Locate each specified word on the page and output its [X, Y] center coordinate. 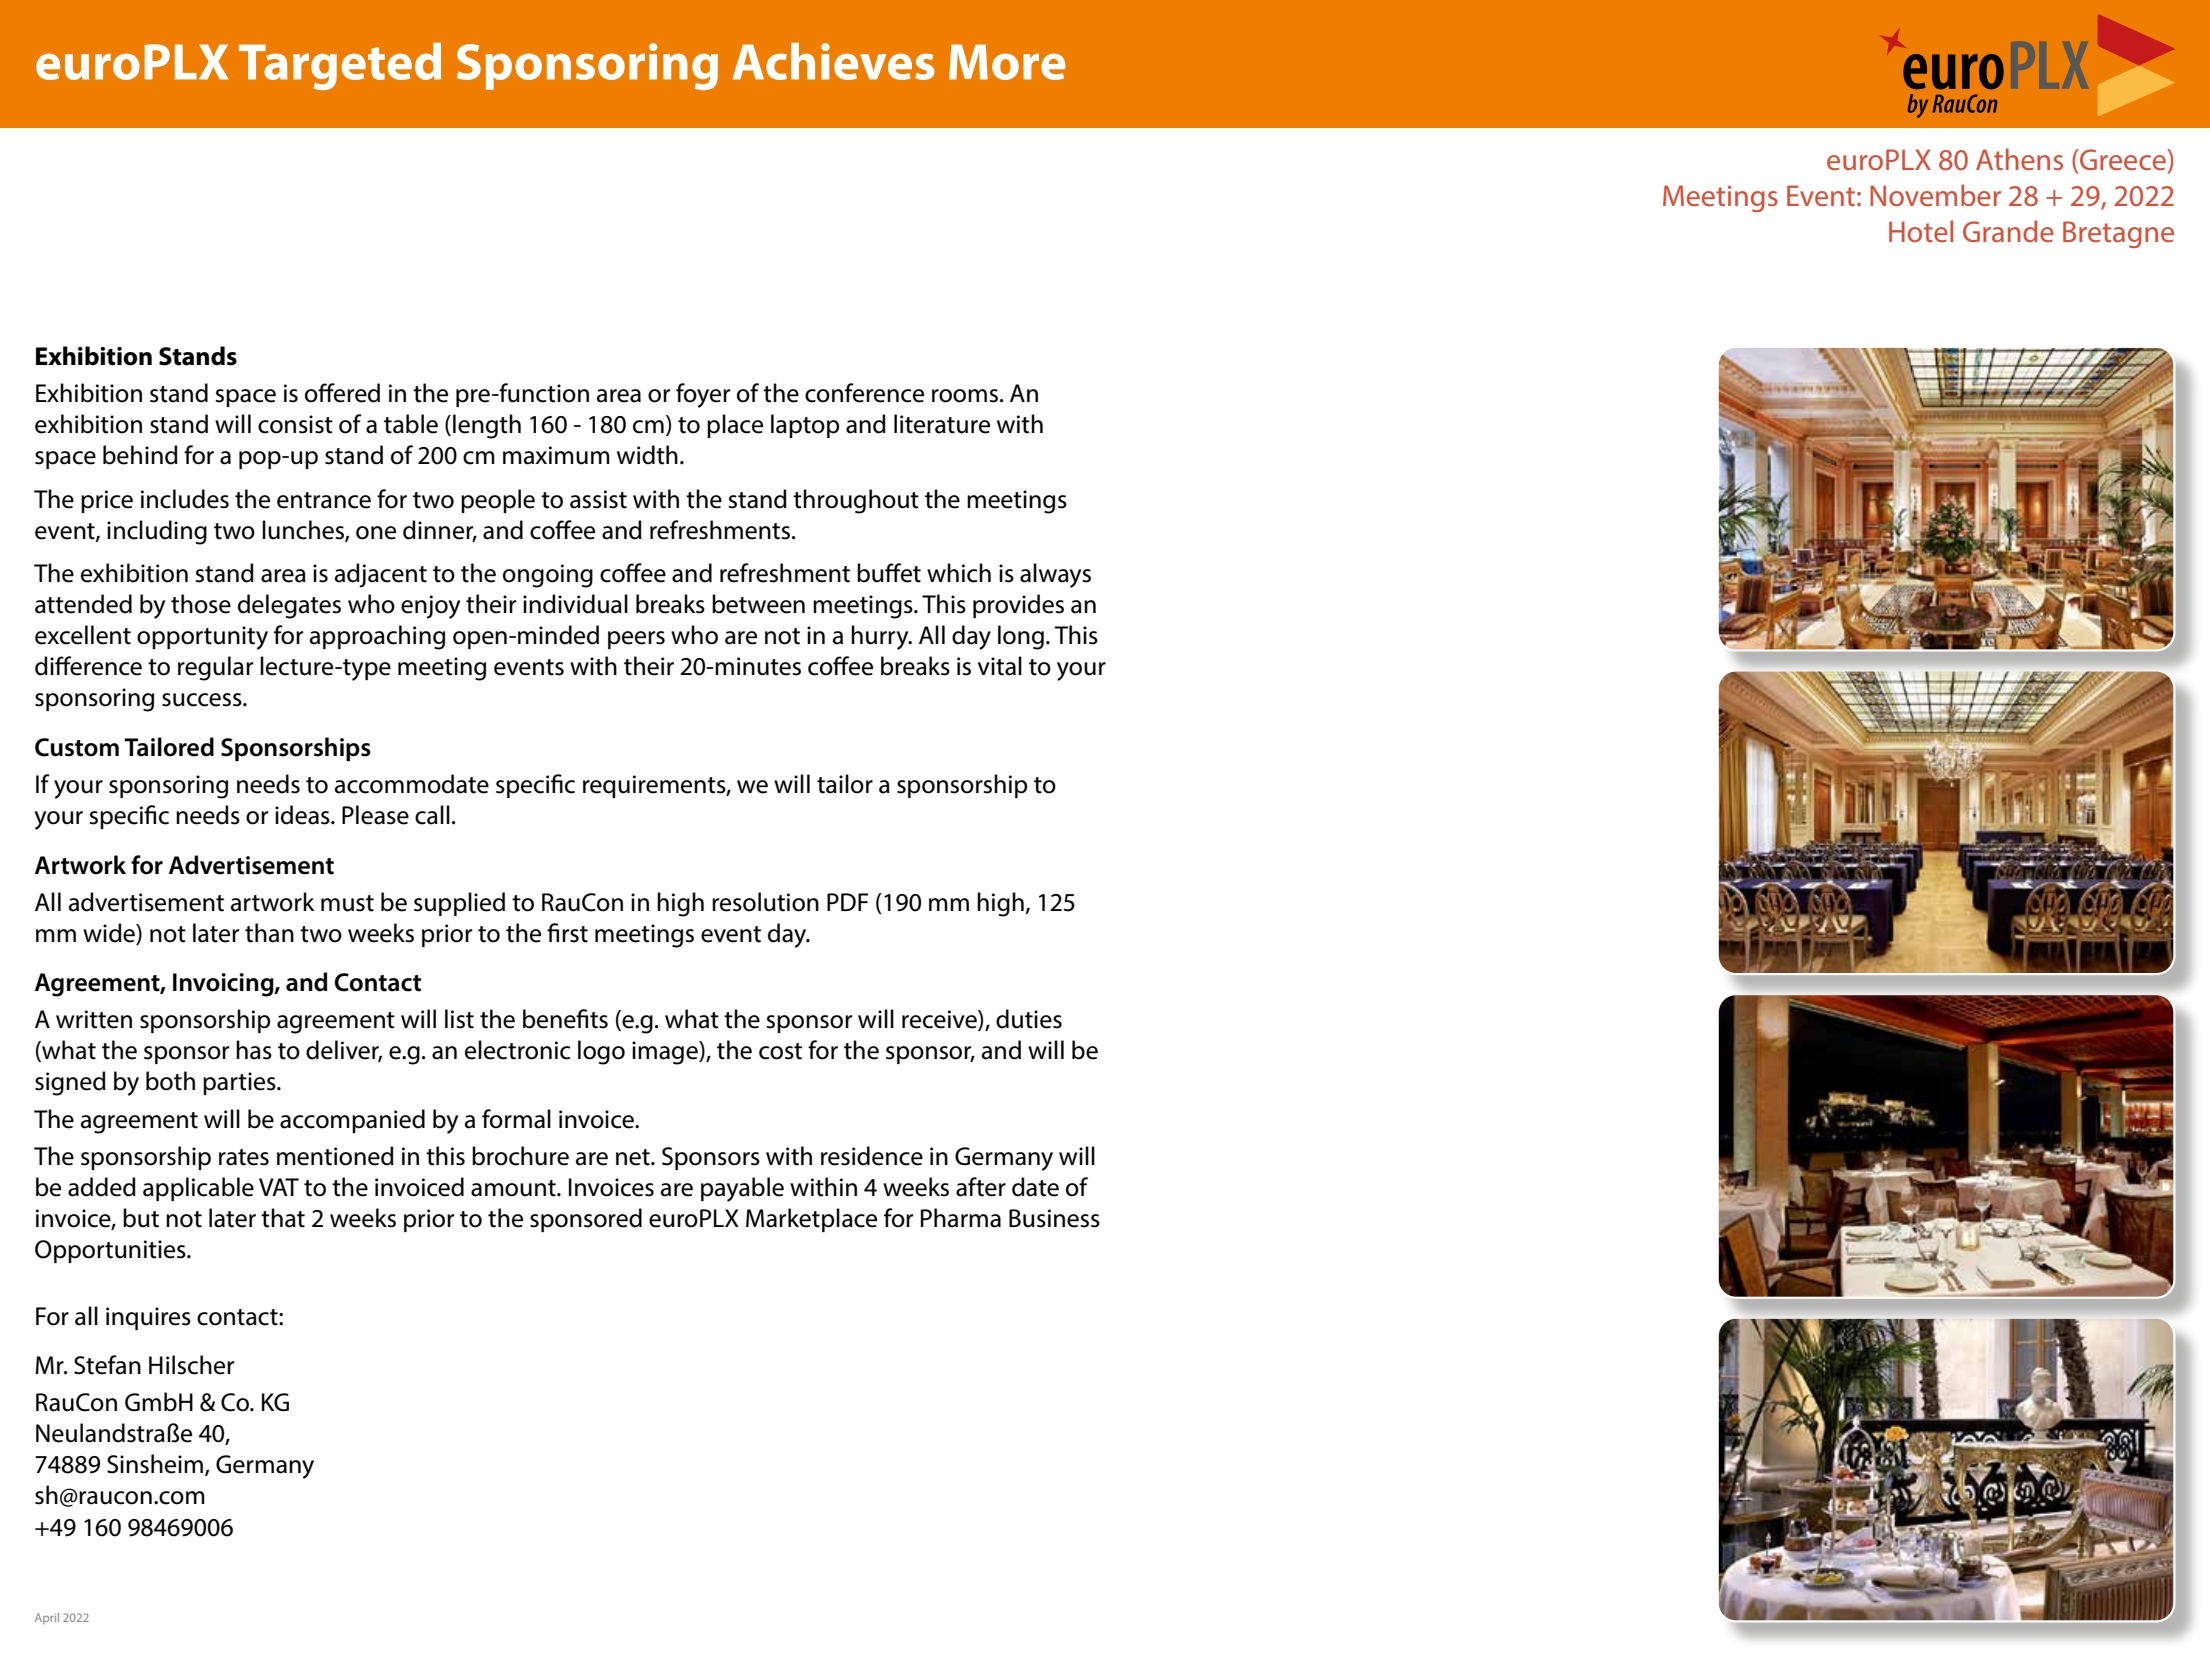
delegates [289, 606]
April [47, 1619]
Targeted [340, 66]
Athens [2019, 159]
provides [1018, 606]
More [1007, 62]
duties [1029, 1019]
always [1055, 575]
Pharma [961, 1218]
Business [1054, 1218]
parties [240, 1083]
